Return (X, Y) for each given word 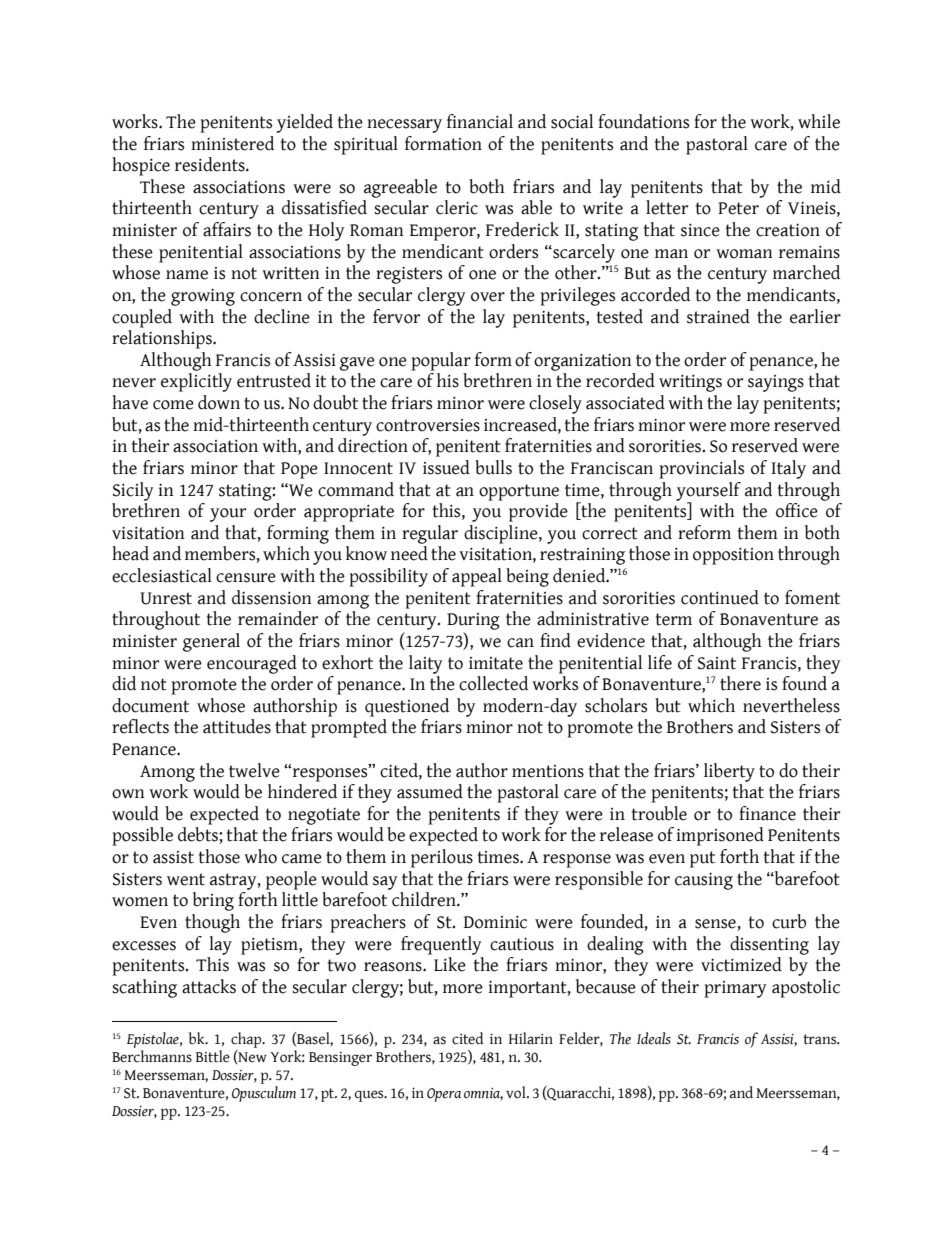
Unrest (166, 598)
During (473, 621)
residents (211, 164)
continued (720, 597)
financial (480, 121)
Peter (738, 208)
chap (247, 1040)
